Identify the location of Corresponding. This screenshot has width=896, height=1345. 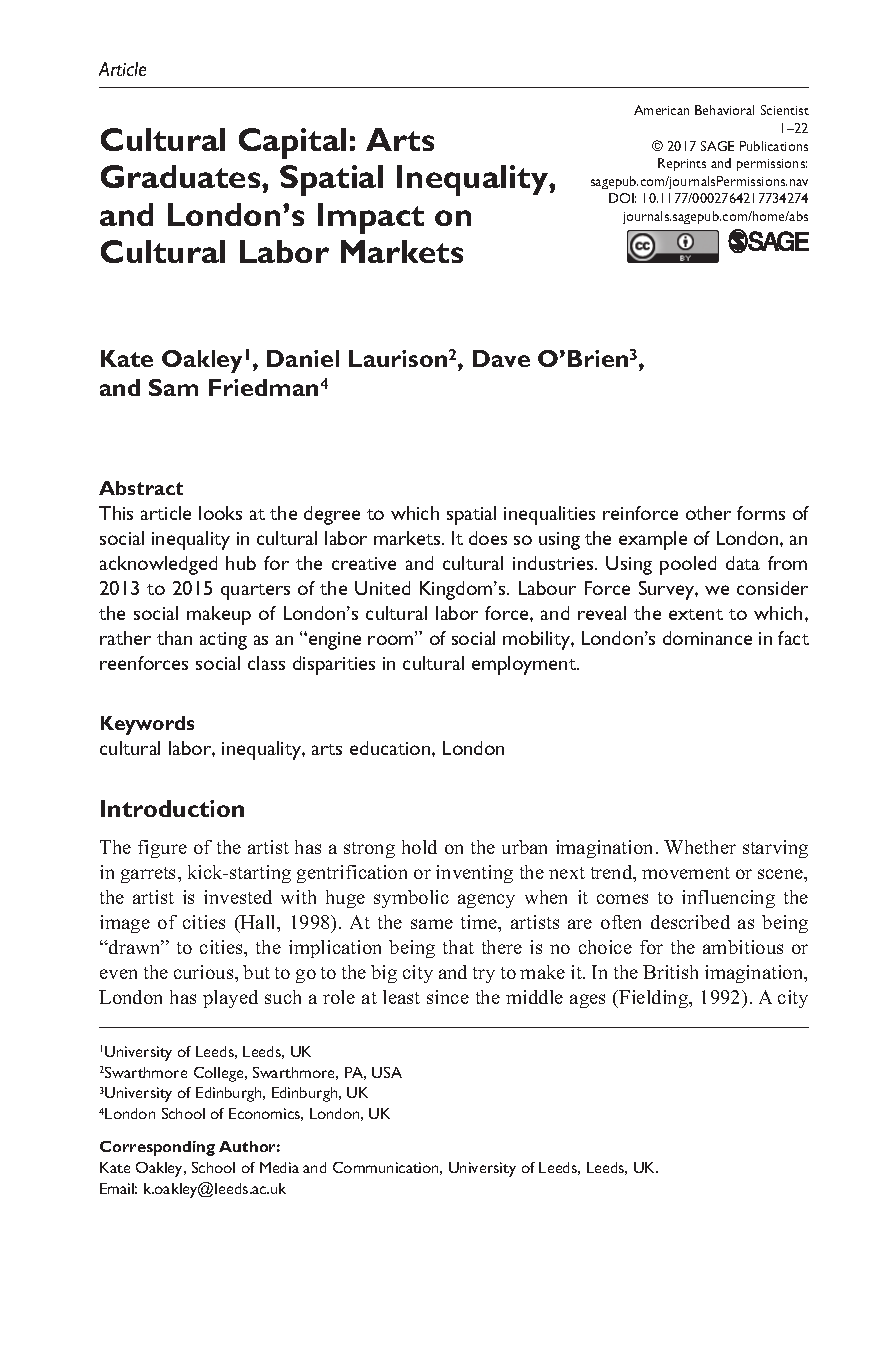
(157, 1148).
